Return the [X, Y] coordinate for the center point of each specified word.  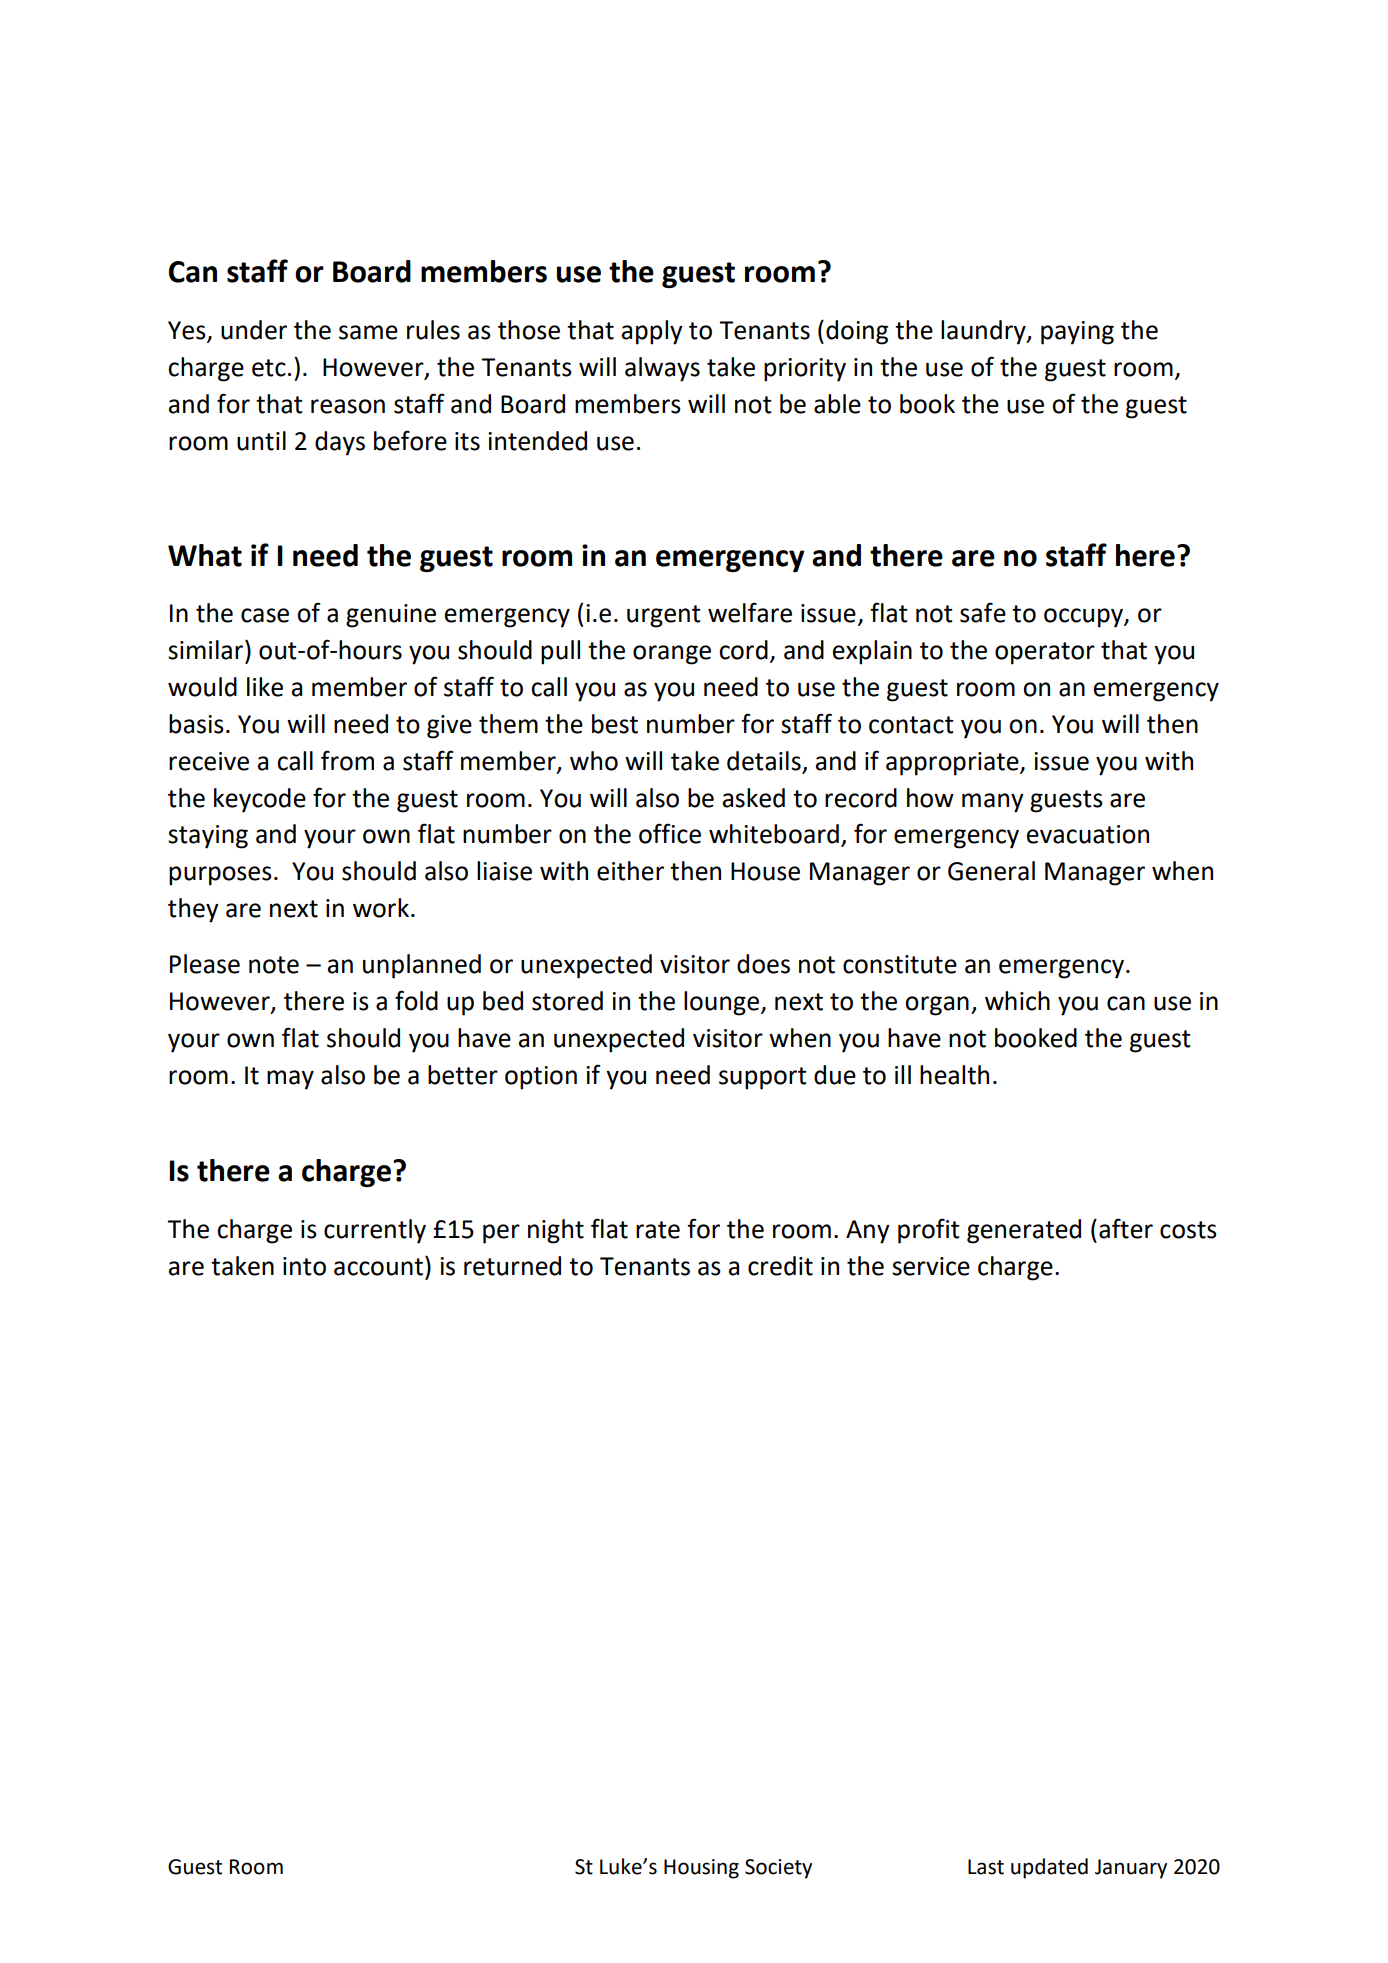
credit [780, 1266]
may [290, 1080]
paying [1077, 333]
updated [1049, 1868]
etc [269, 368]
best [615, 724]
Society [778, 1869]
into [304, 1266]
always [662, 369]
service [931, 1266]
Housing [701, 1869]
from [347, 760]
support [763, 1078]
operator [1045, 653]
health [954, 1075]
